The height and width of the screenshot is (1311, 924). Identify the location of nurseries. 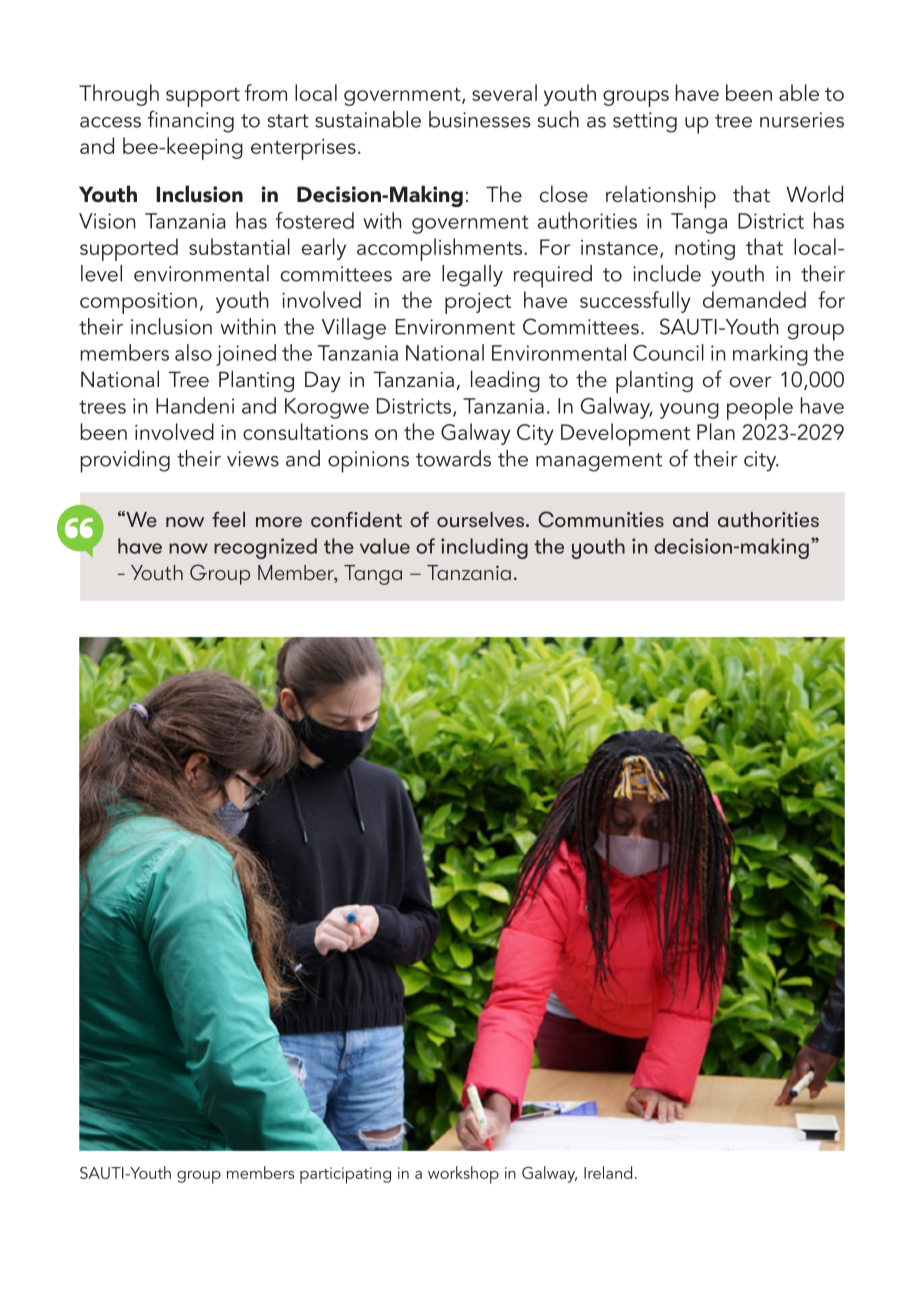
(802, 120).
